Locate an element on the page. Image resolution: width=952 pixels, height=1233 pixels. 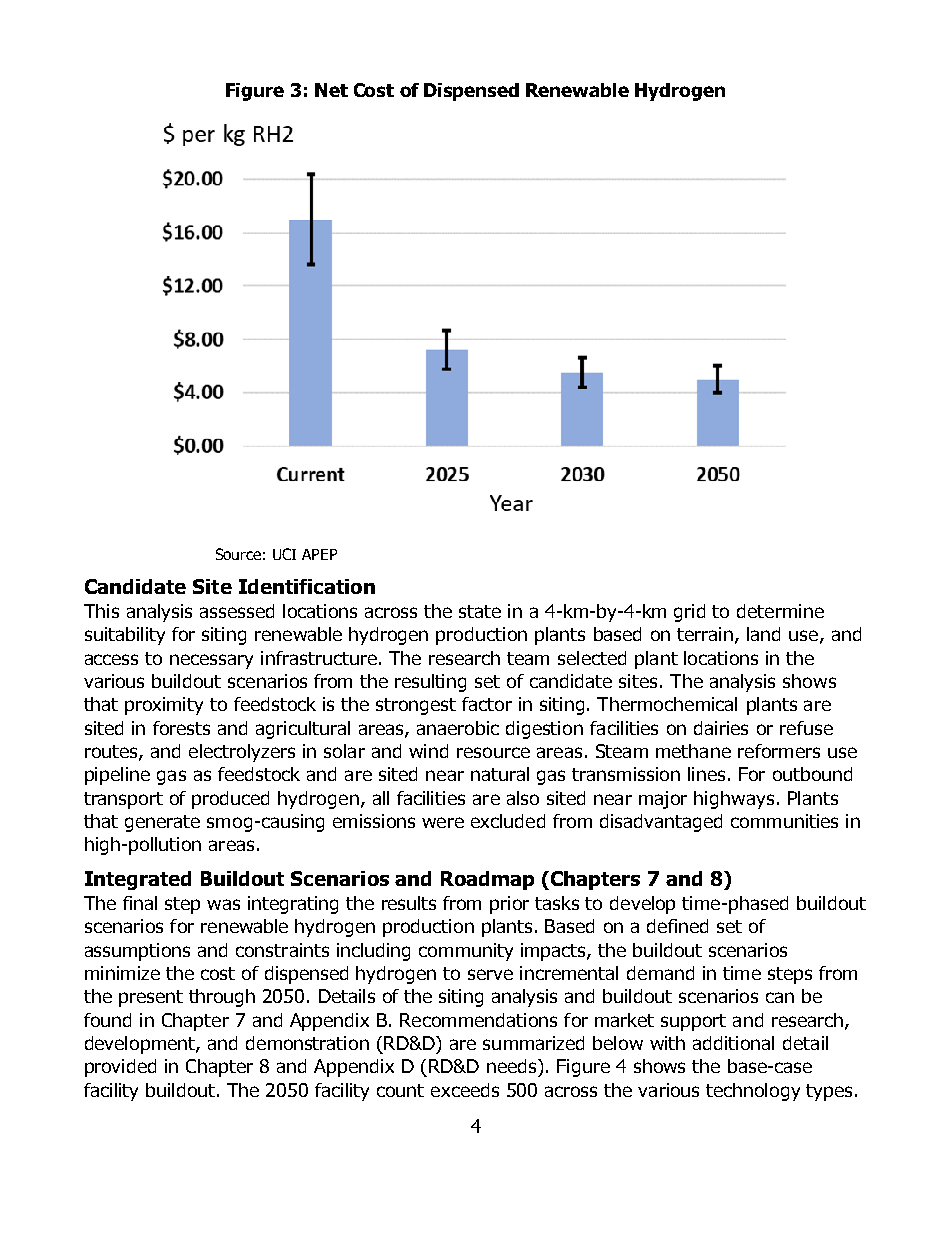
land is located at coordinates (763, 634).
